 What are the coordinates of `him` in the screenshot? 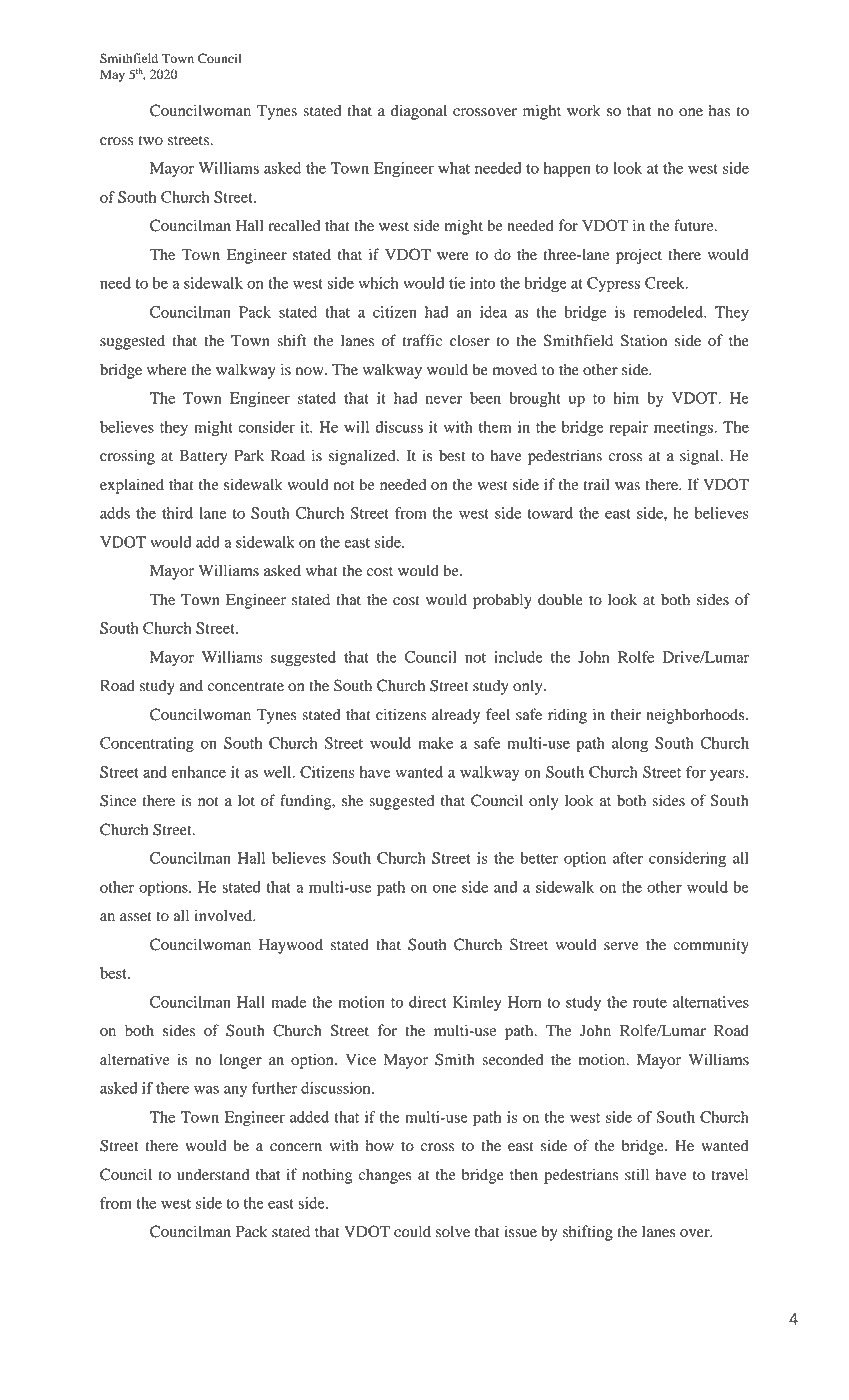 It's located at (626, 398).
